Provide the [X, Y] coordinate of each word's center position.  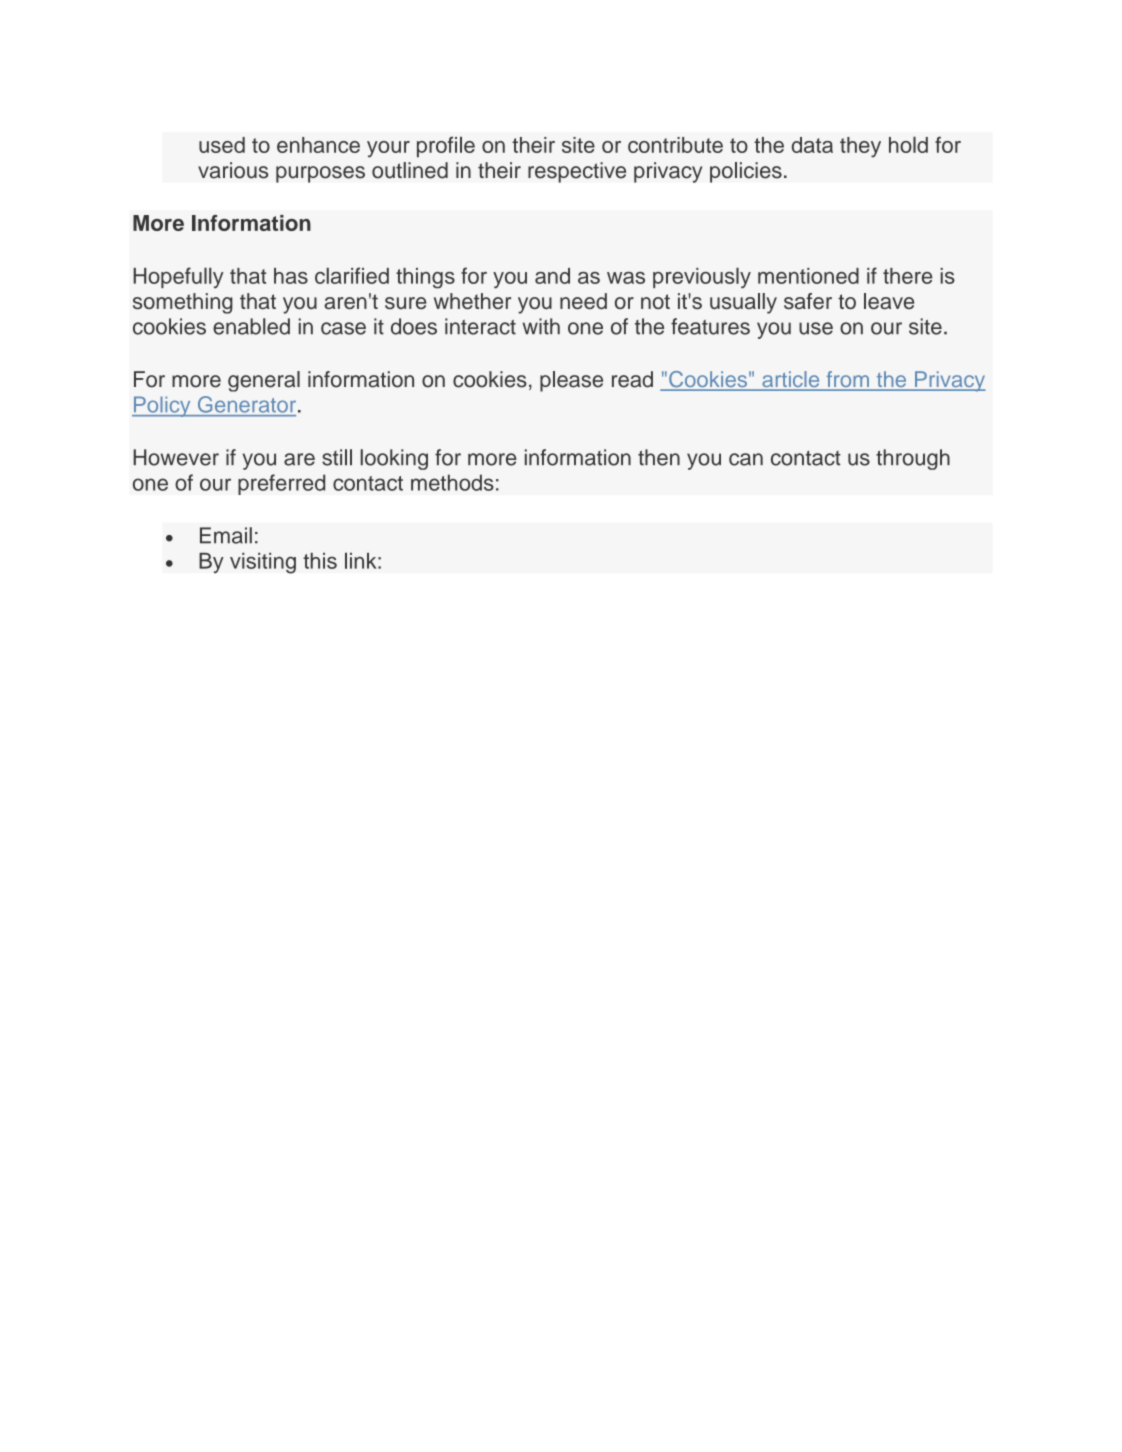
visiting [263, 563]
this [320, 561]
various [233, 170]
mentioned [808, 276]
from [847, 380]
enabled [251, 326]
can [746, 459]
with [541, 326]
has [291, 276]
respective [577, 172]
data [812, 145]
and [552, 276]
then [659, 457]
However [176, 457]
